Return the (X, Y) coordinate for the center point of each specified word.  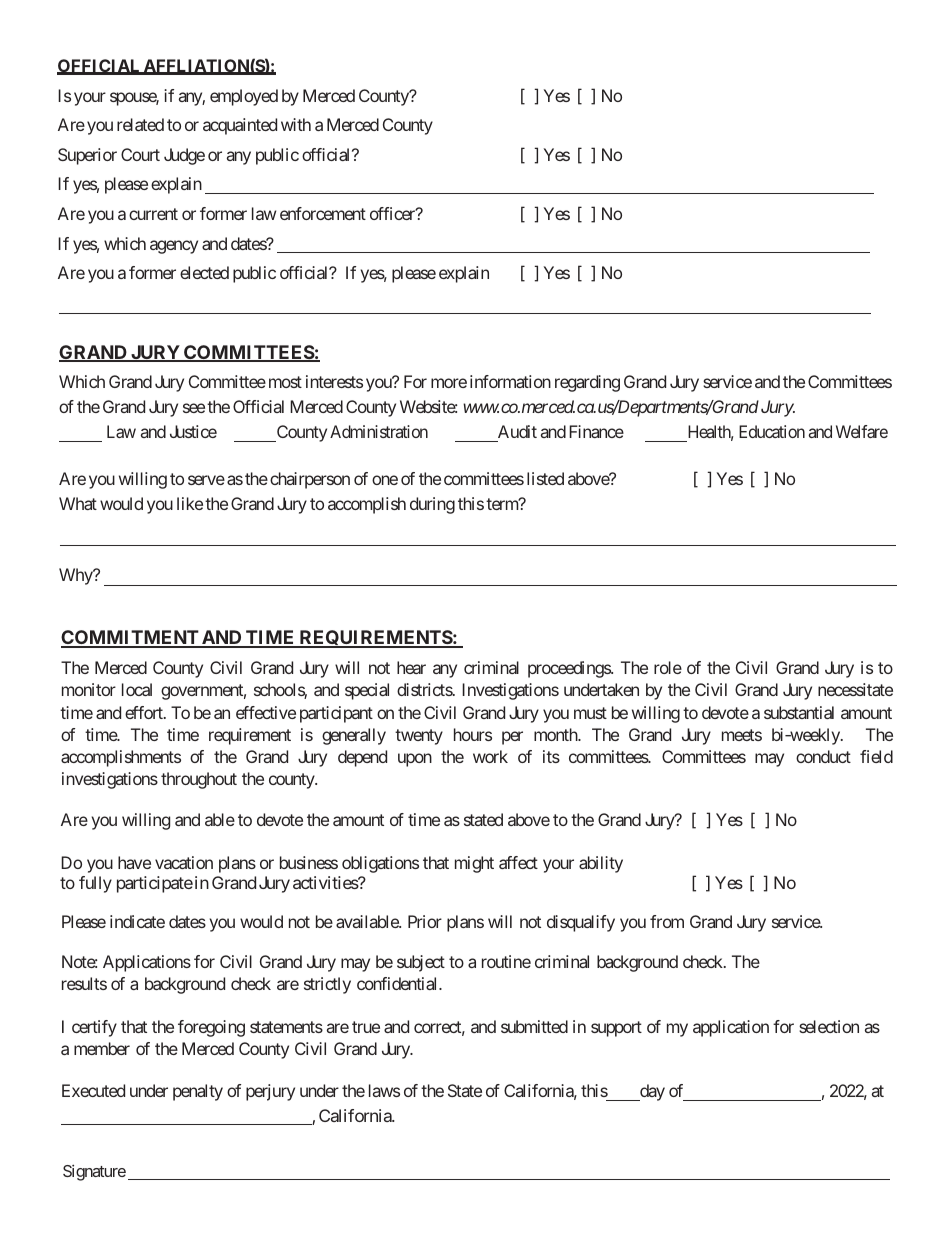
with (296, 124)
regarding (587, 383)
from (667, 921)
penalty (198, 1092)
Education (772, 431)
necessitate (855, 689)
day (651, 1092)
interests (334, 381)
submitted (534, 1026)
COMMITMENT (131, 639)
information (510, 381)
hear (411, 667)
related (140, 124)
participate (155, 884)
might (474, 864)
